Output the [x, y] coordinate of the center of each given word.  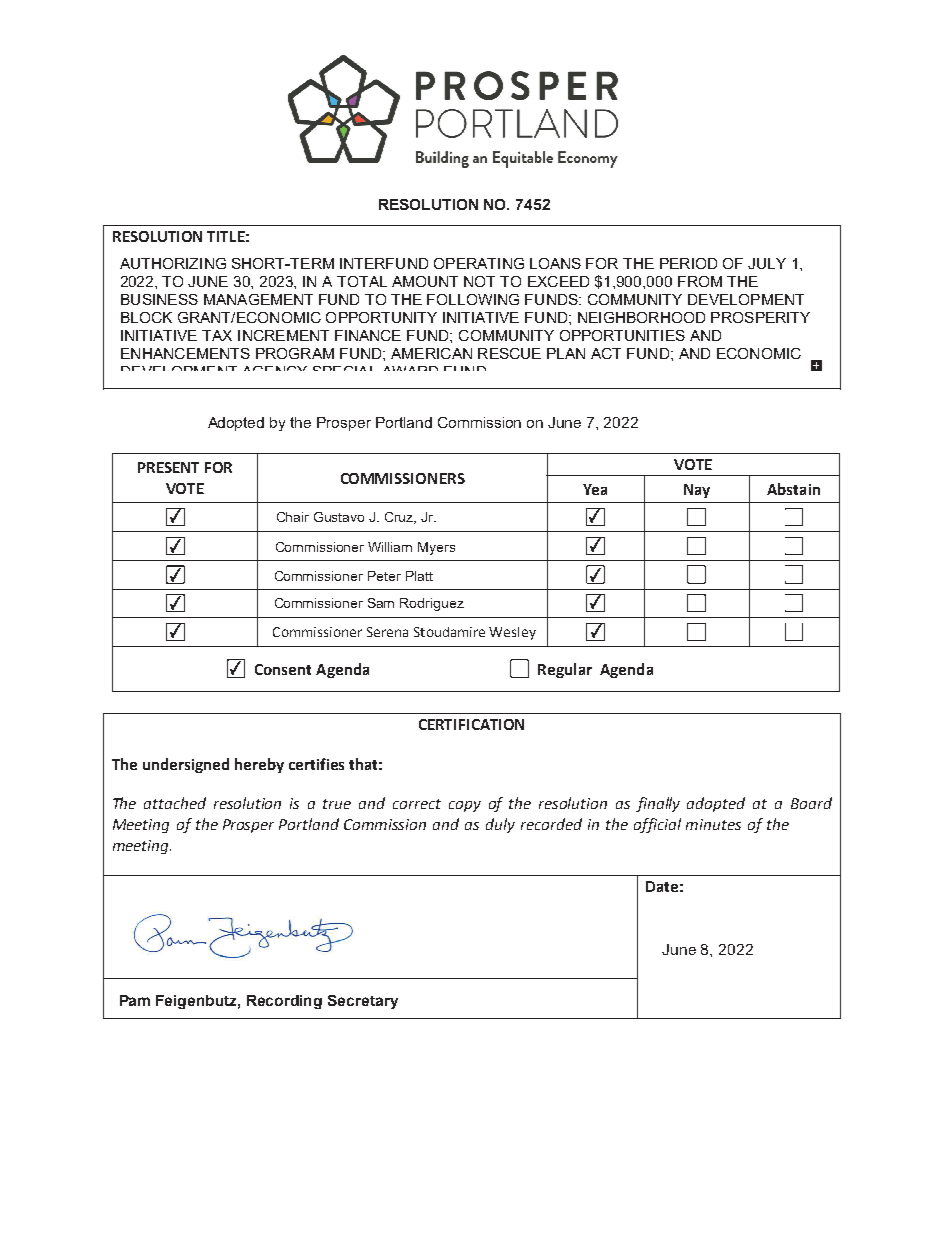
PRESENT [168, 467]
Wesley [512, 633]
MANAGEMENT [258, 299]
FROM [700, 281]
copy [465, 806]
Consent [283, 669]
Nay [697, 491]
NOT [479, 281]
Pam [135, 1000]
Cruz [400, 518]
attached [175, 803]
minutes [713, 824]
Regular [565, 670]
